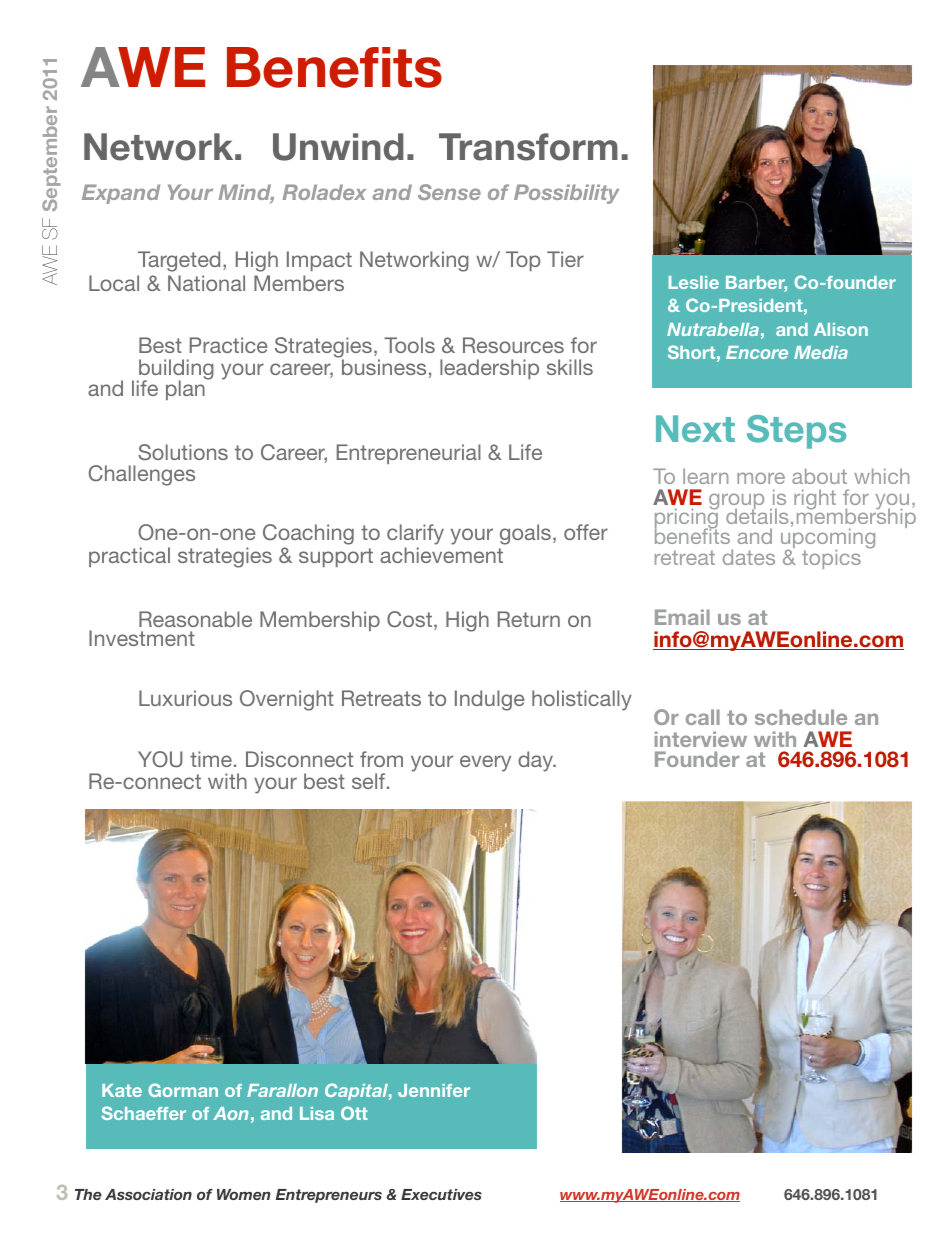  What do you see at coordinates (756, 284) in the image?
I see `Barber` at bounding box center [756, 284].
